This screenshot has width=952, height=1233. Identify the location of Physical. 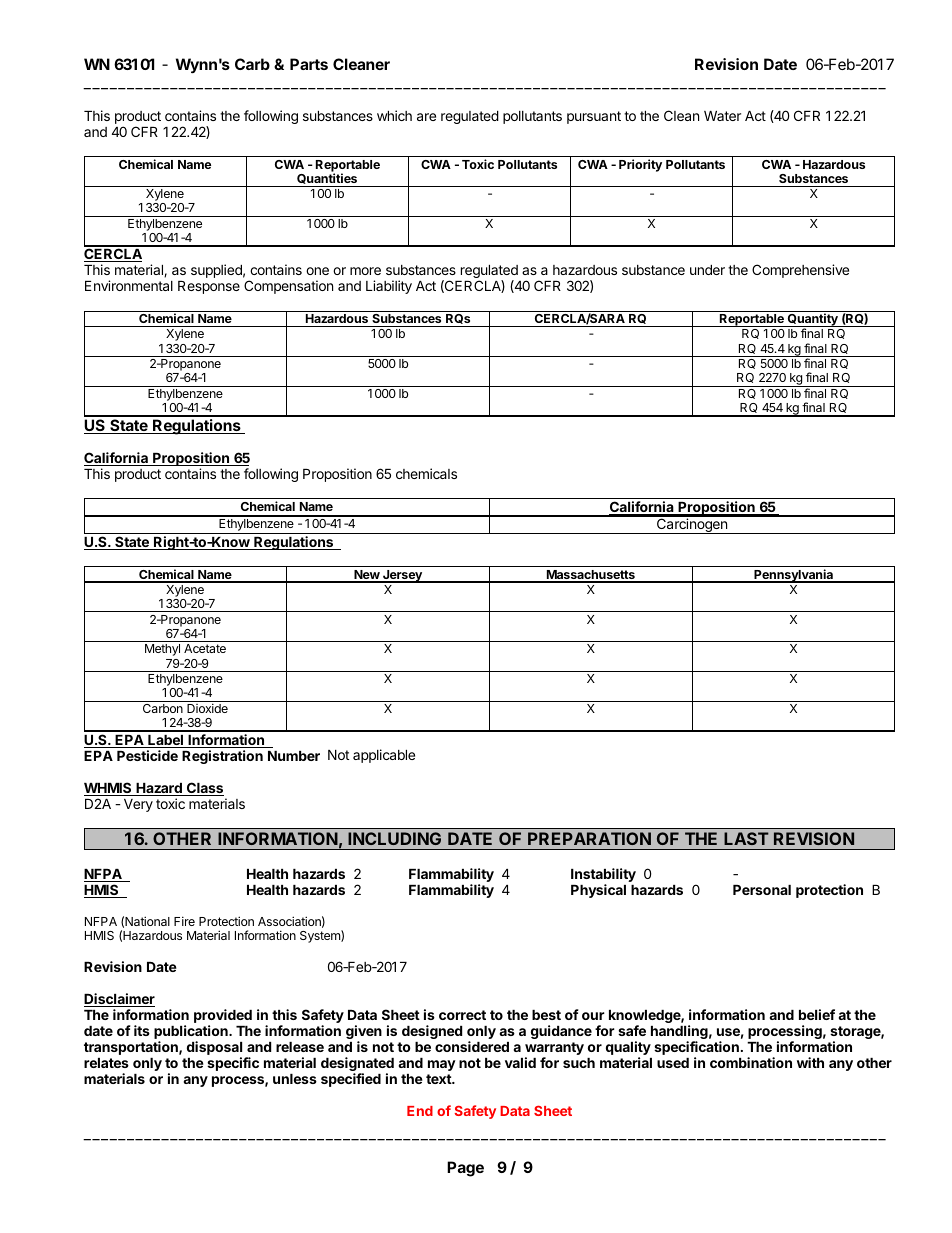
(598, 891).
